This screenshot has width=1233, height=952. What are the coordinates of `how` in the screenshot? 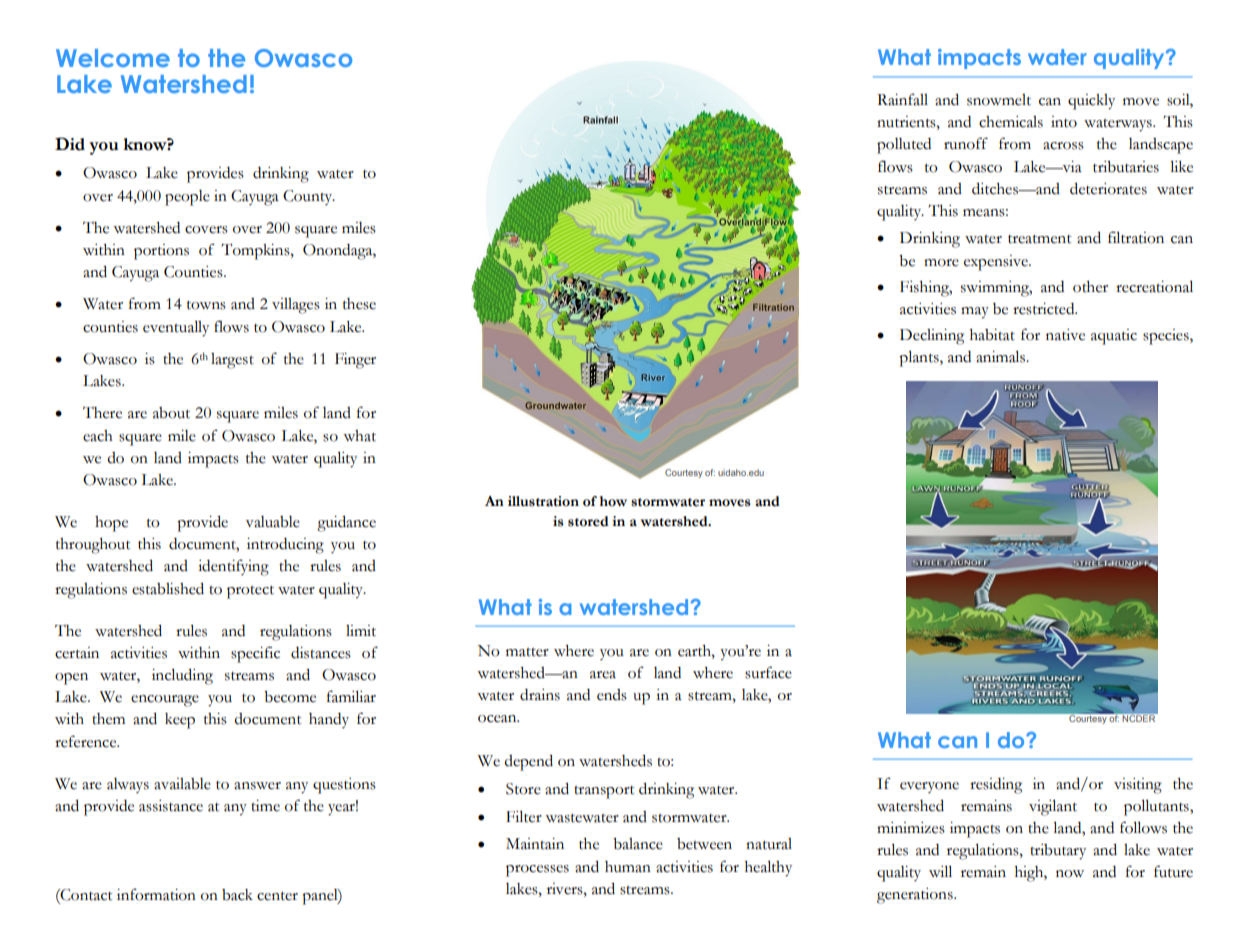 It's located at (613, 501).
